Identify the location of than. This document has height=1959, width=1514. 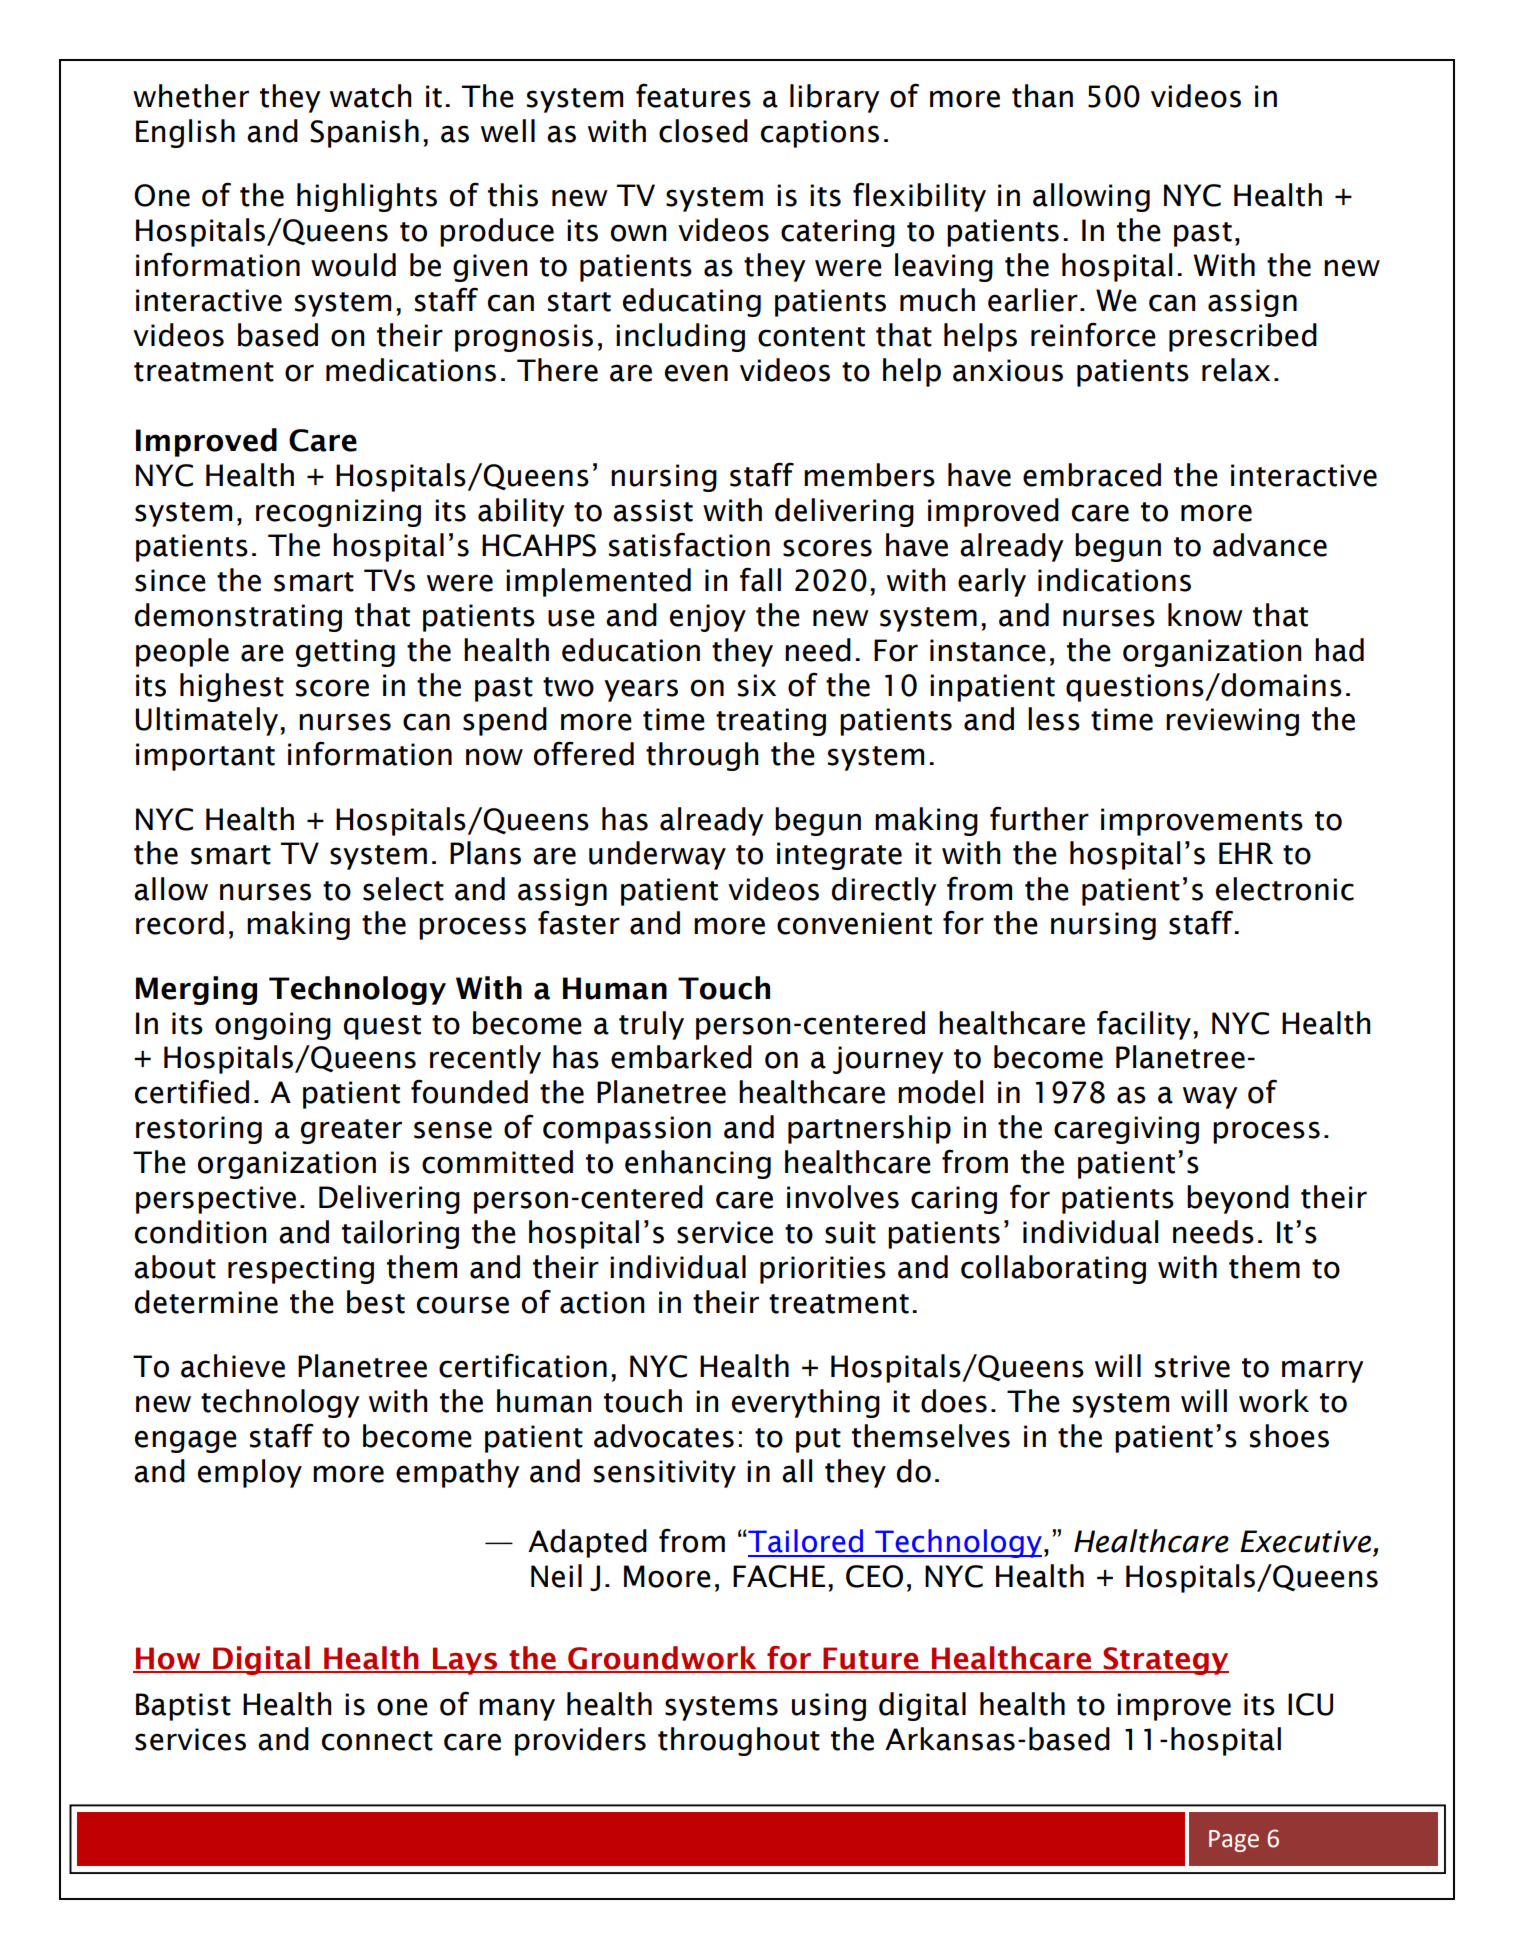
(1042, 96).
